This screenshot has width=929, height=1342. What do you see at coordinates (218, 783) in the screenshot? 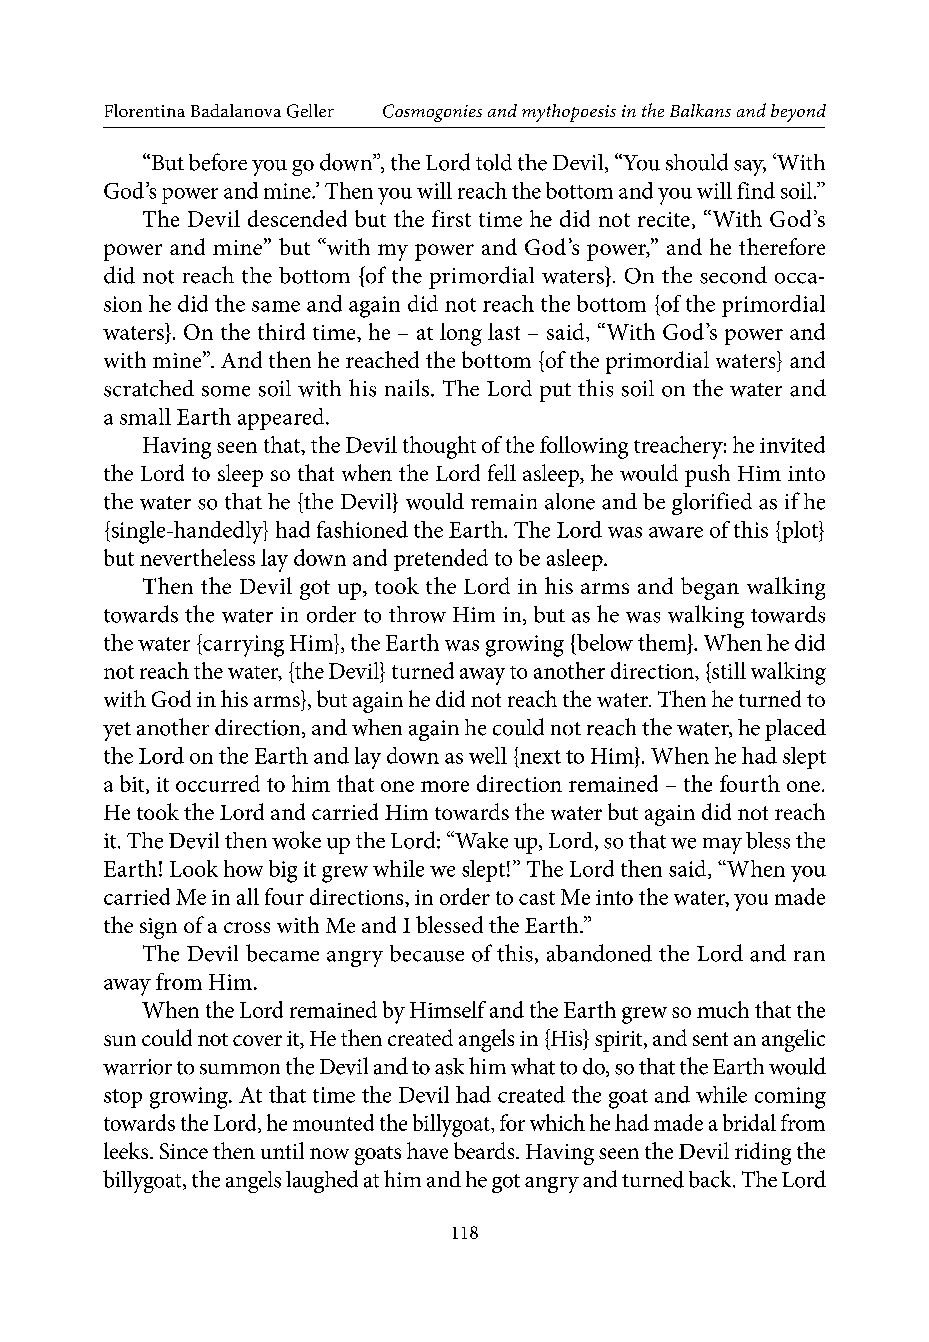
I see `occurred` at bounding box center [218, 783].
